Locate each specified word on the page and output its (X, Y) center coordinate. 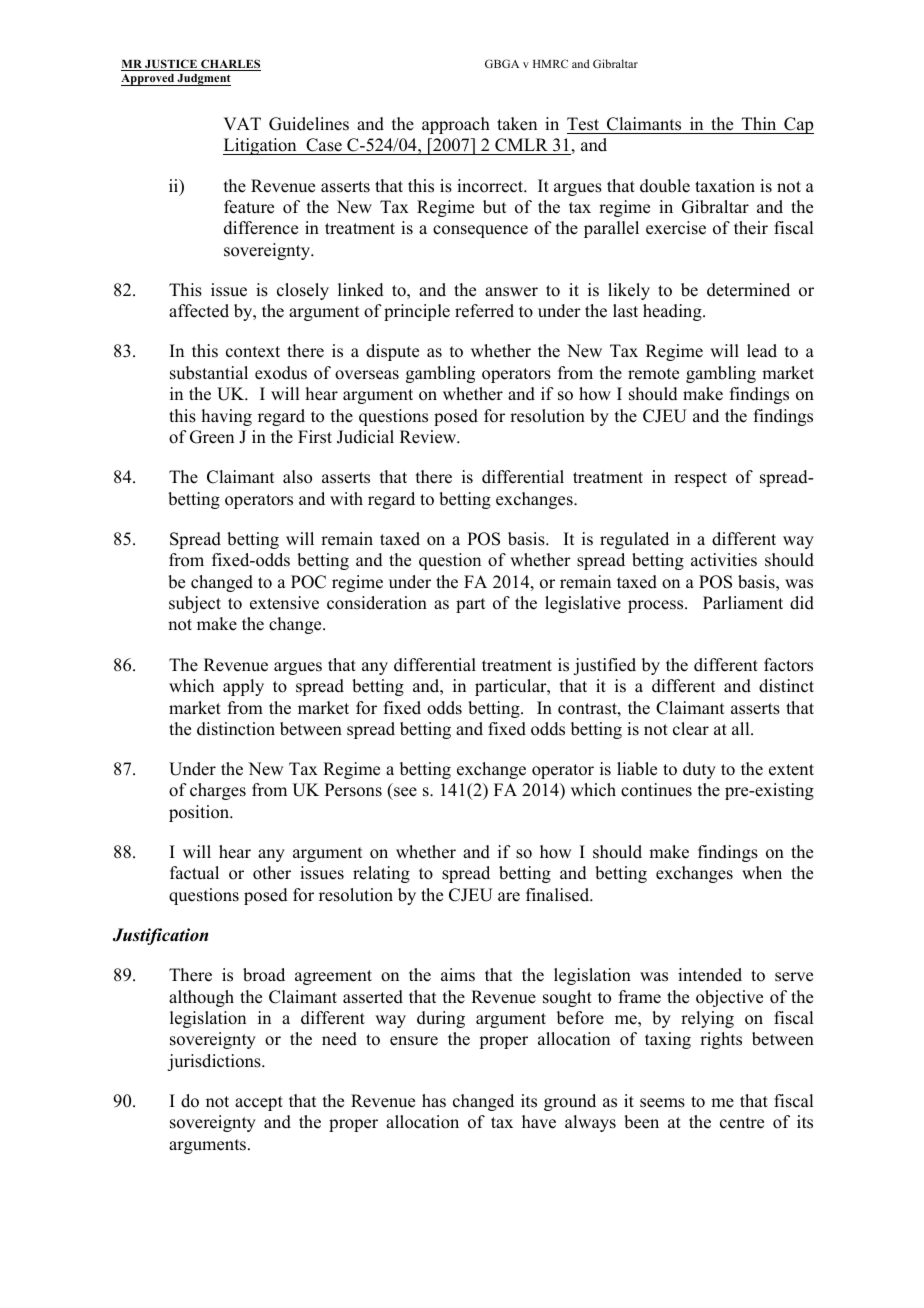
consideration (377, 603)
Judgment (203, 80)
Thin (759, 123)
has (434, 1101)
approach (456, 125)
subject (195, 604)
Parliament (743, 603)
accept (259, 1103)
